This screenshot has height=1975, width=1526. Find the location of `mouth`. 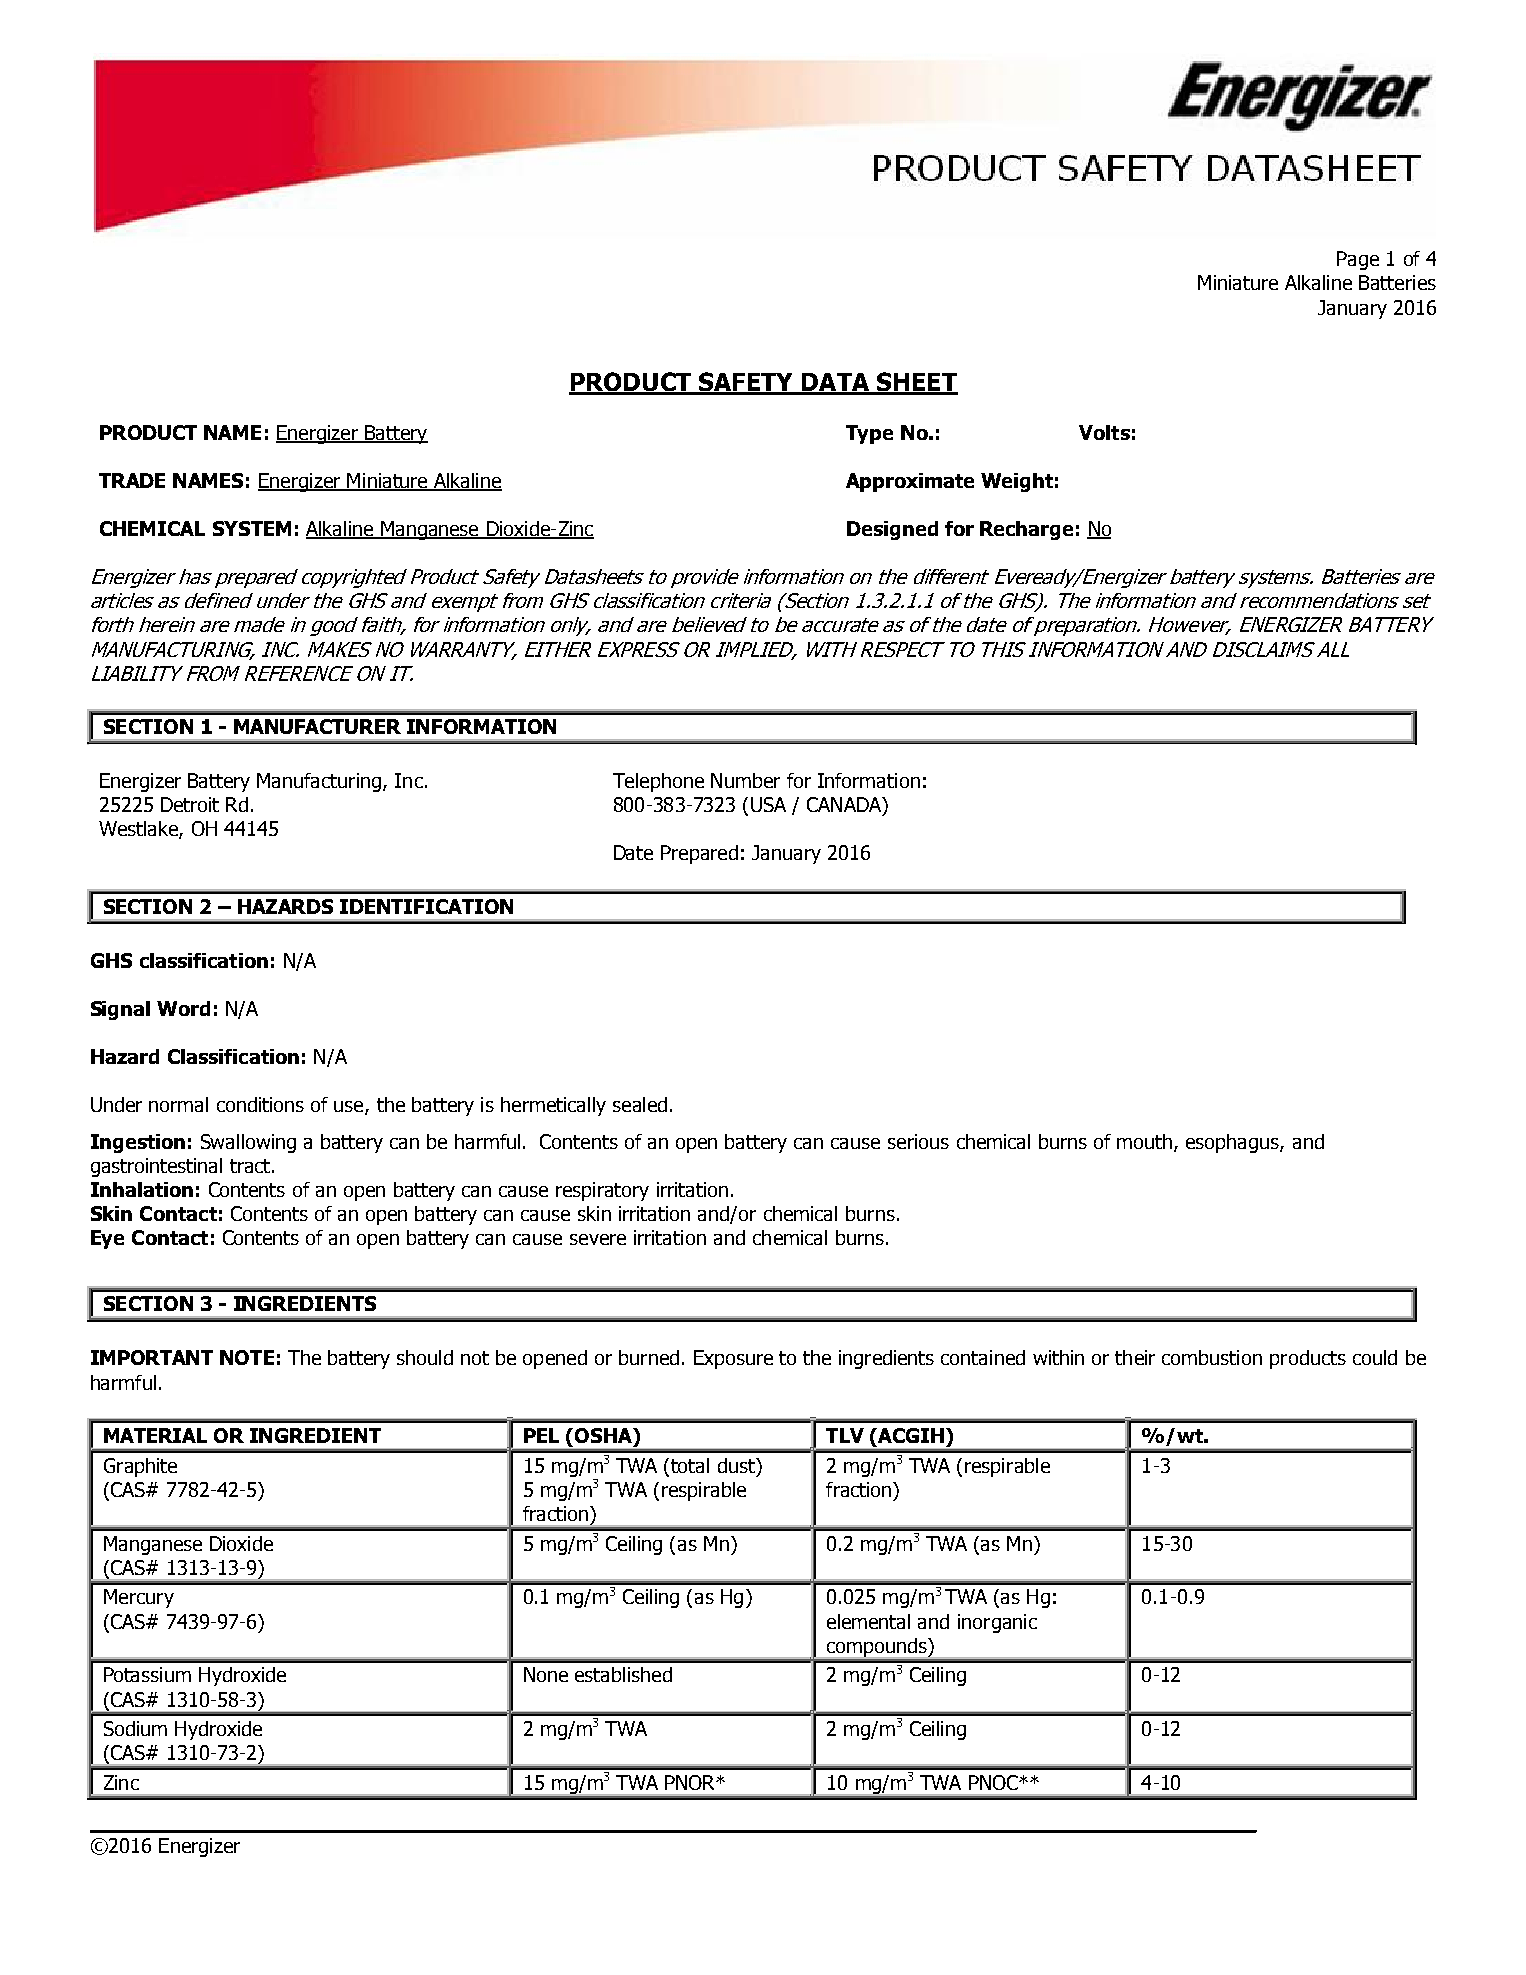

mouth is located at coordinates (1146, 1143).
